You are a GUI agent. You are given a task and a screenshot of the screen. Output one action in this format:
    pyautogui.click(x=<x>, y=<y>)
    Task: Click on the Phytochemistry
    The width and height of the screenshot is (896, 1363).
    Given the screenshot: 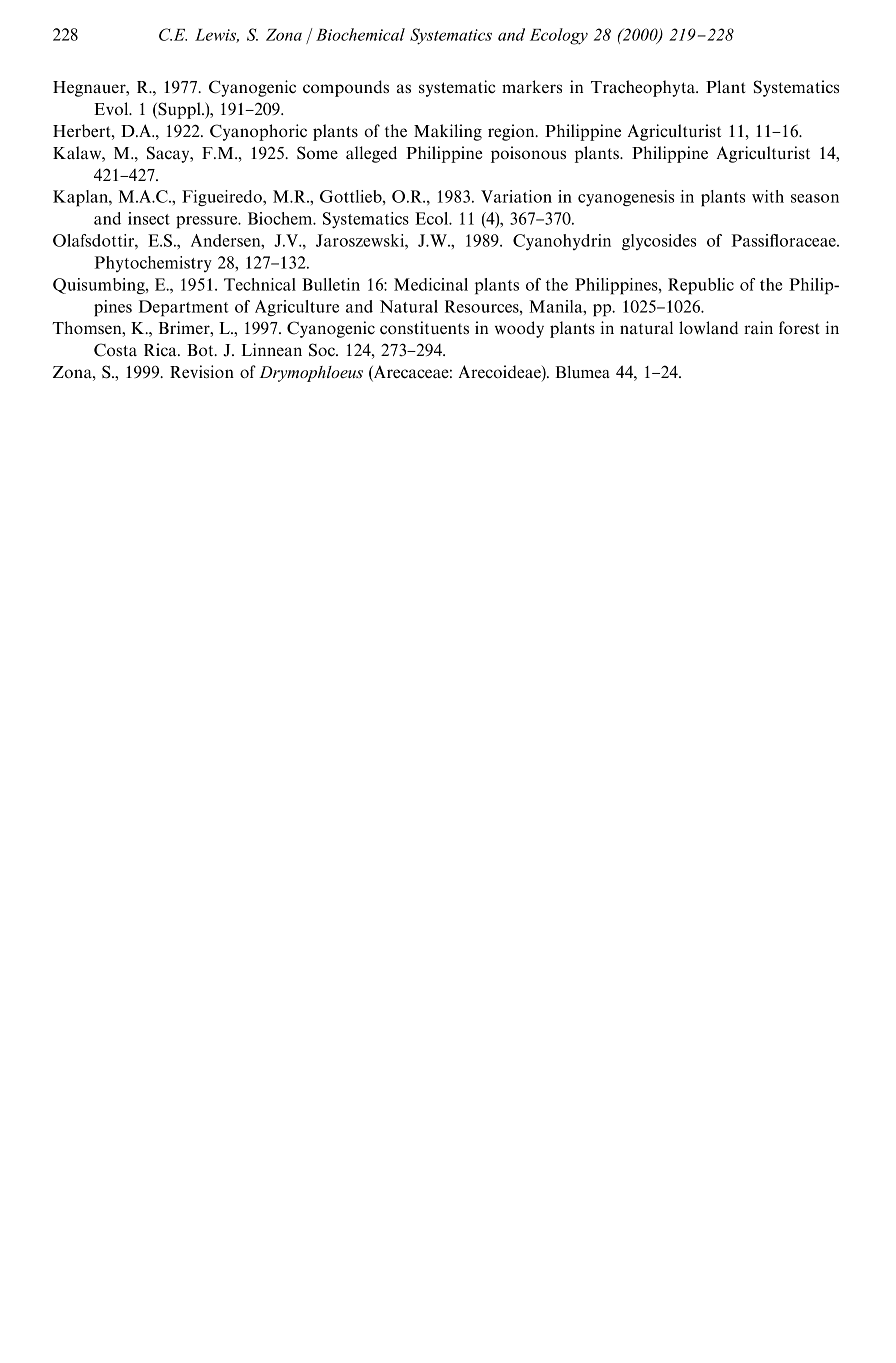 What is the action you would take?
    pyautogui.click(x=153, y=264)
